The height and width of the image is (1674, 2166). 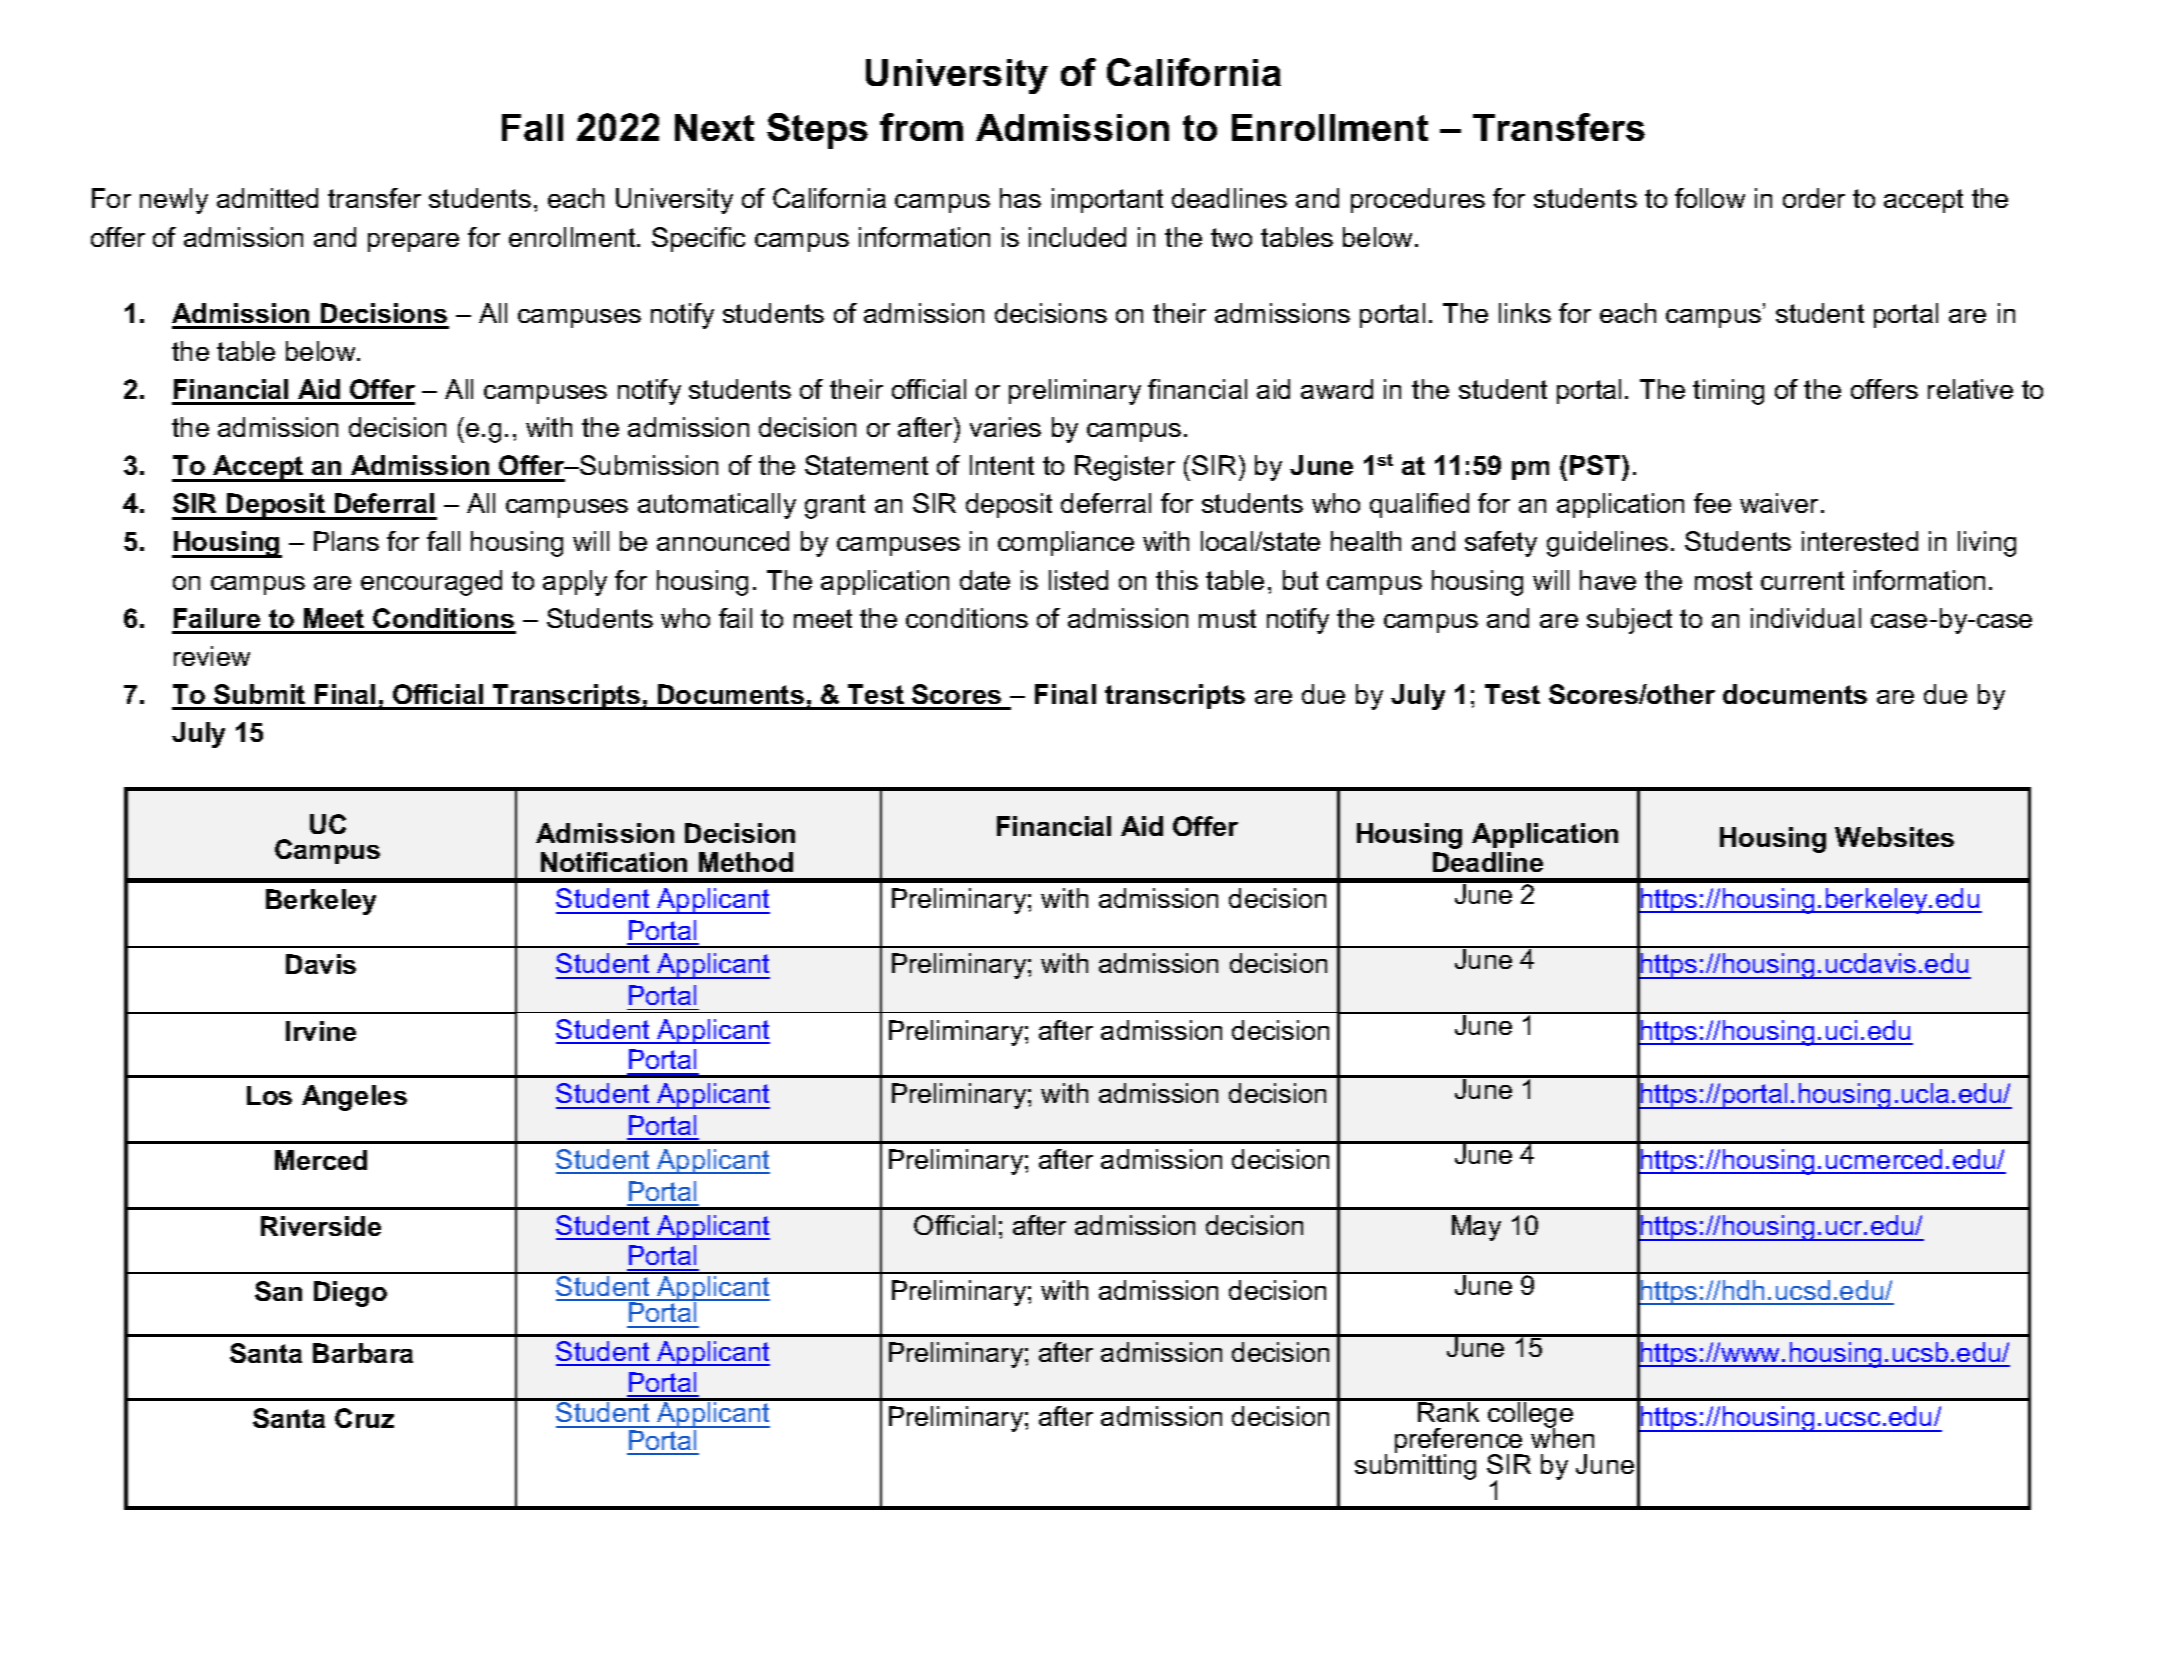 What do you see at coordinates (1562, 1437) in the image?
I see `when` at bounding box center [1562, 1437].
